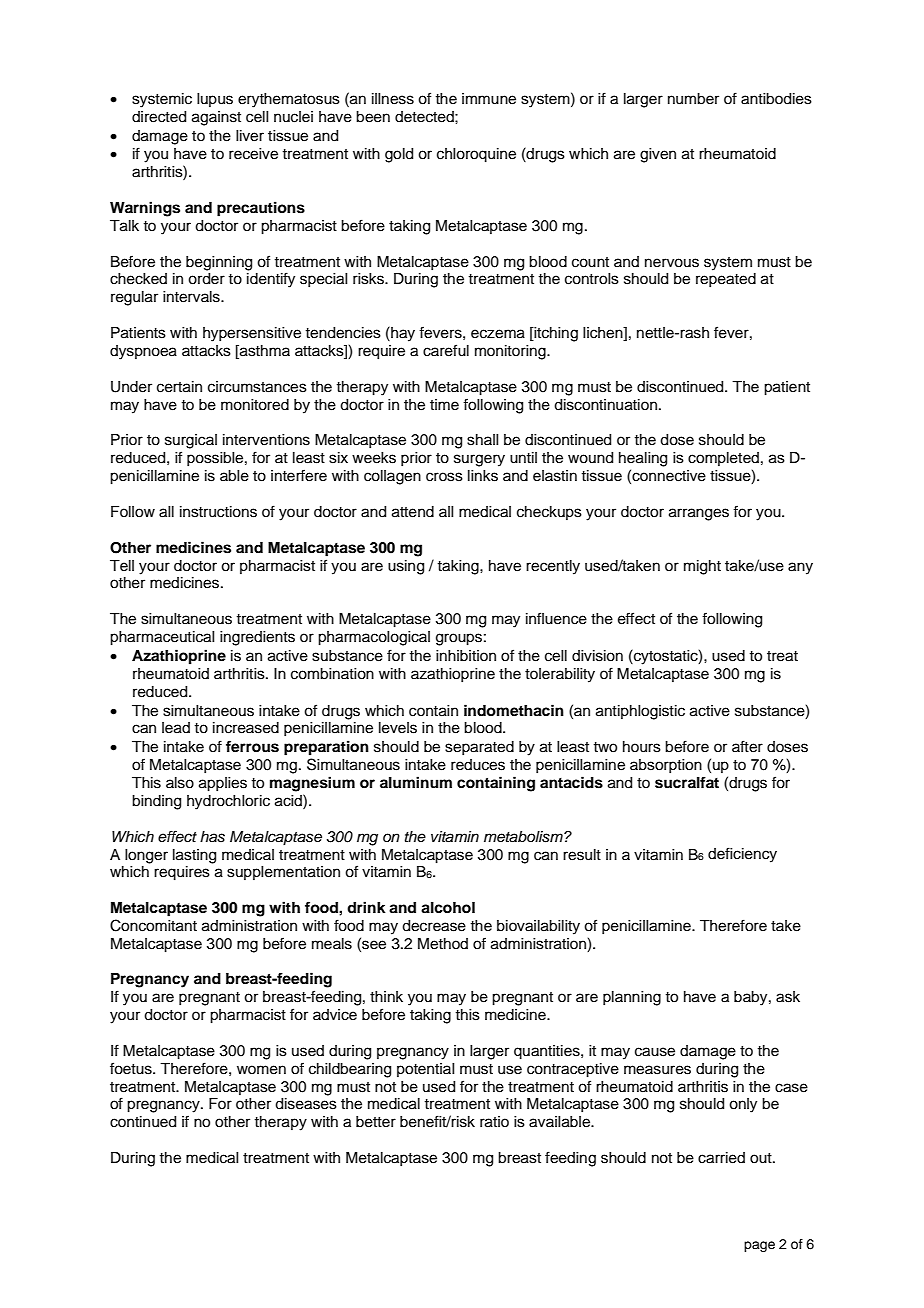  What do you see at coordinates (466, 655) in the screenshot?
I see `inhibition` at bounding box center [466, 655].
